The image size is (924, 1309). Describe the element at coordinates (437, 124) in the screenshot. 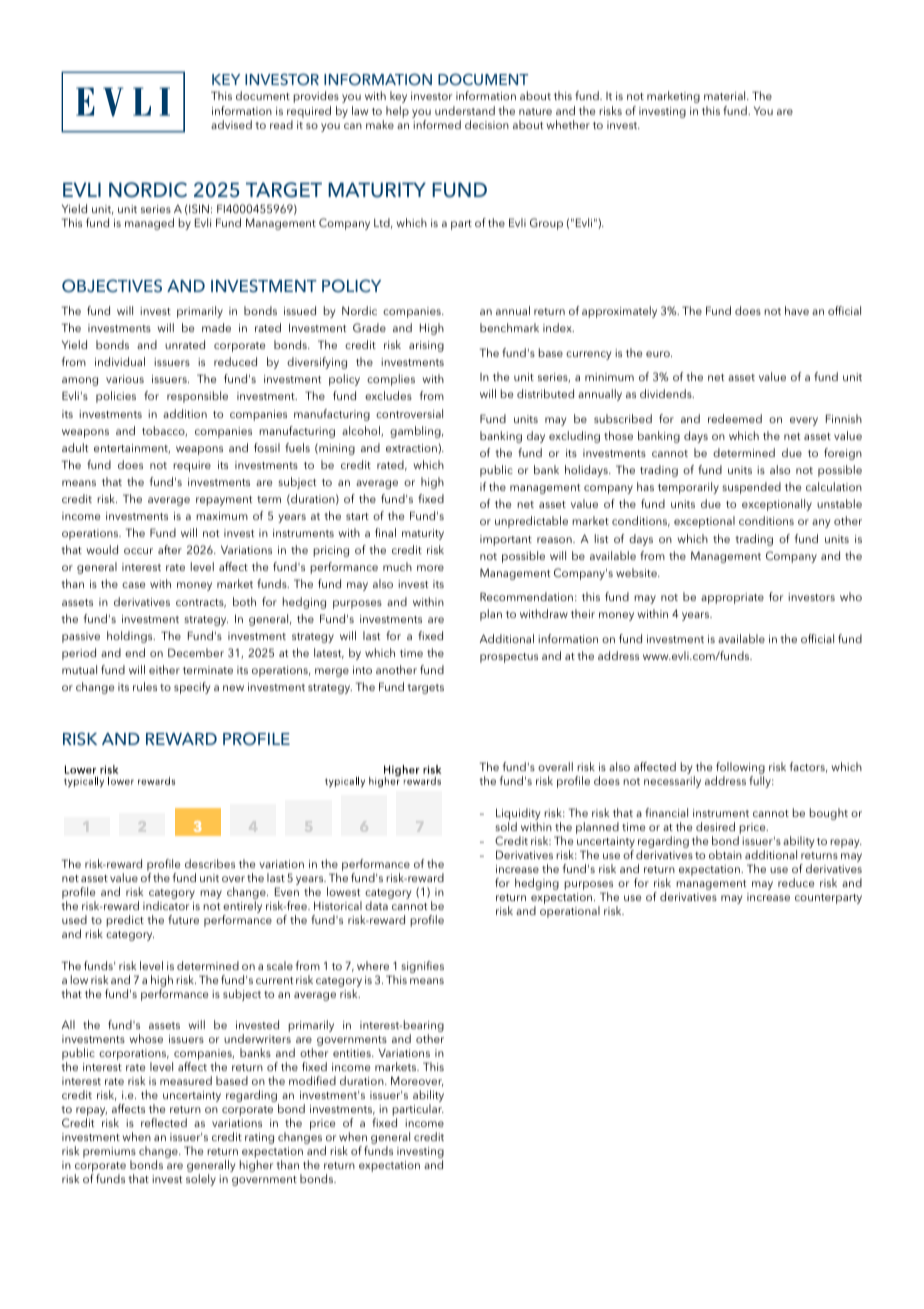

I see `informed` at that location.
